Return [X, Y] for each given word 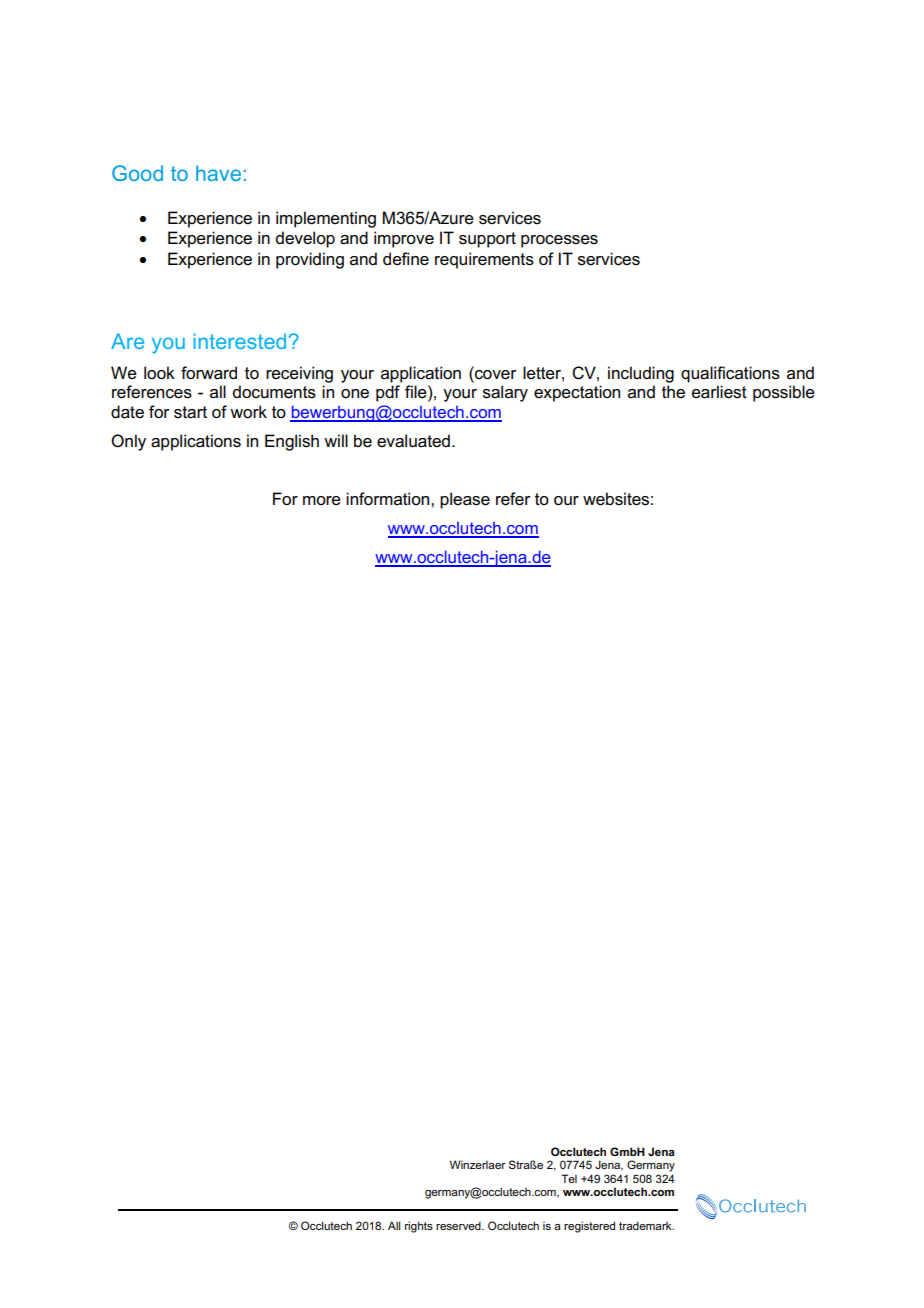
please [465, 500]
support [487, 240]
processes [559, 241]
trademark [646, 1225]
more [322, 501]
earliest [719, 392]
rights [419, 1227]
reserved [459, 1225]
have [218, 173]
